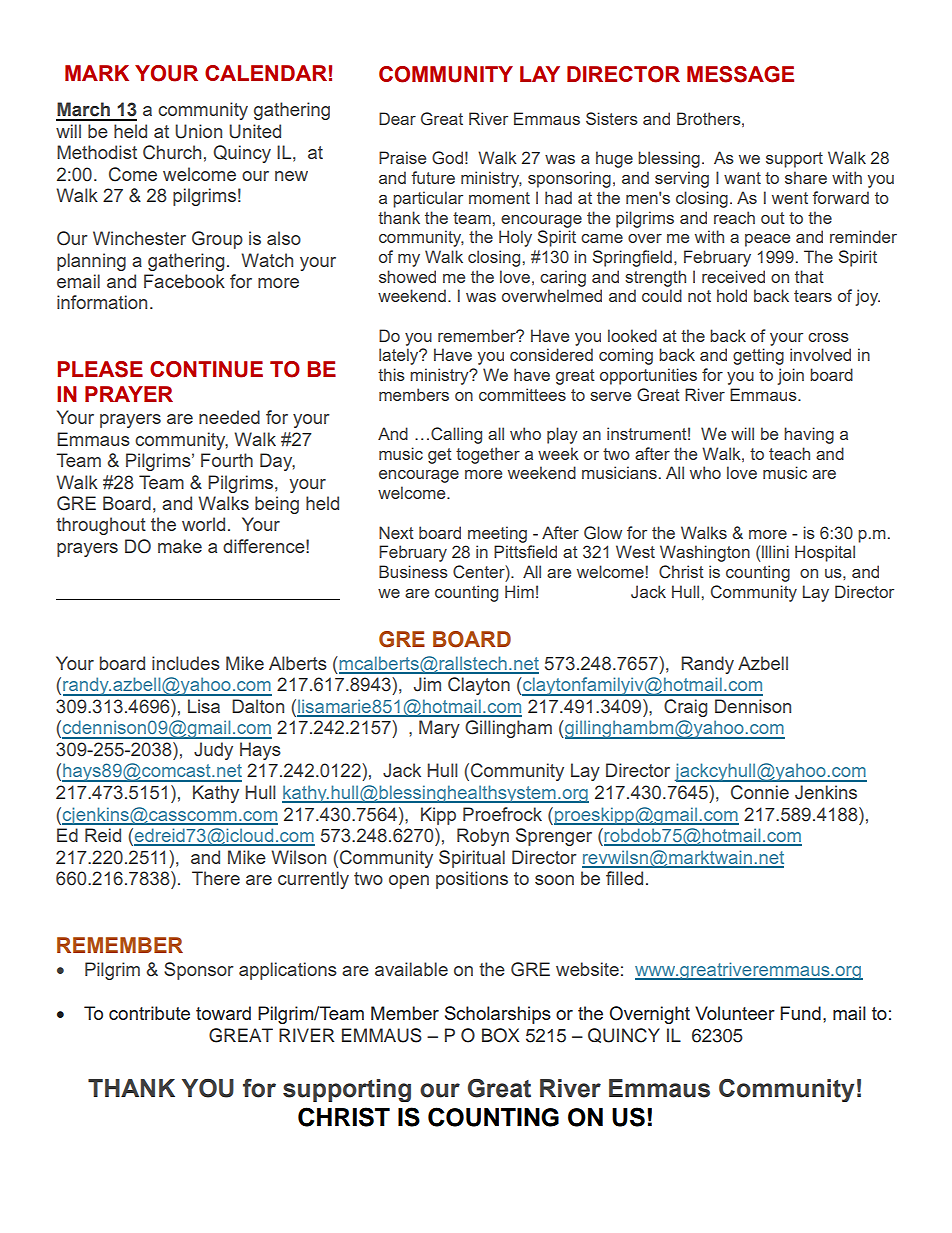 The image size is (952, 1233). What do you see at coordinates (198, 131) in the screenshot?
I see `Union` at bounding box center [198, 131].
